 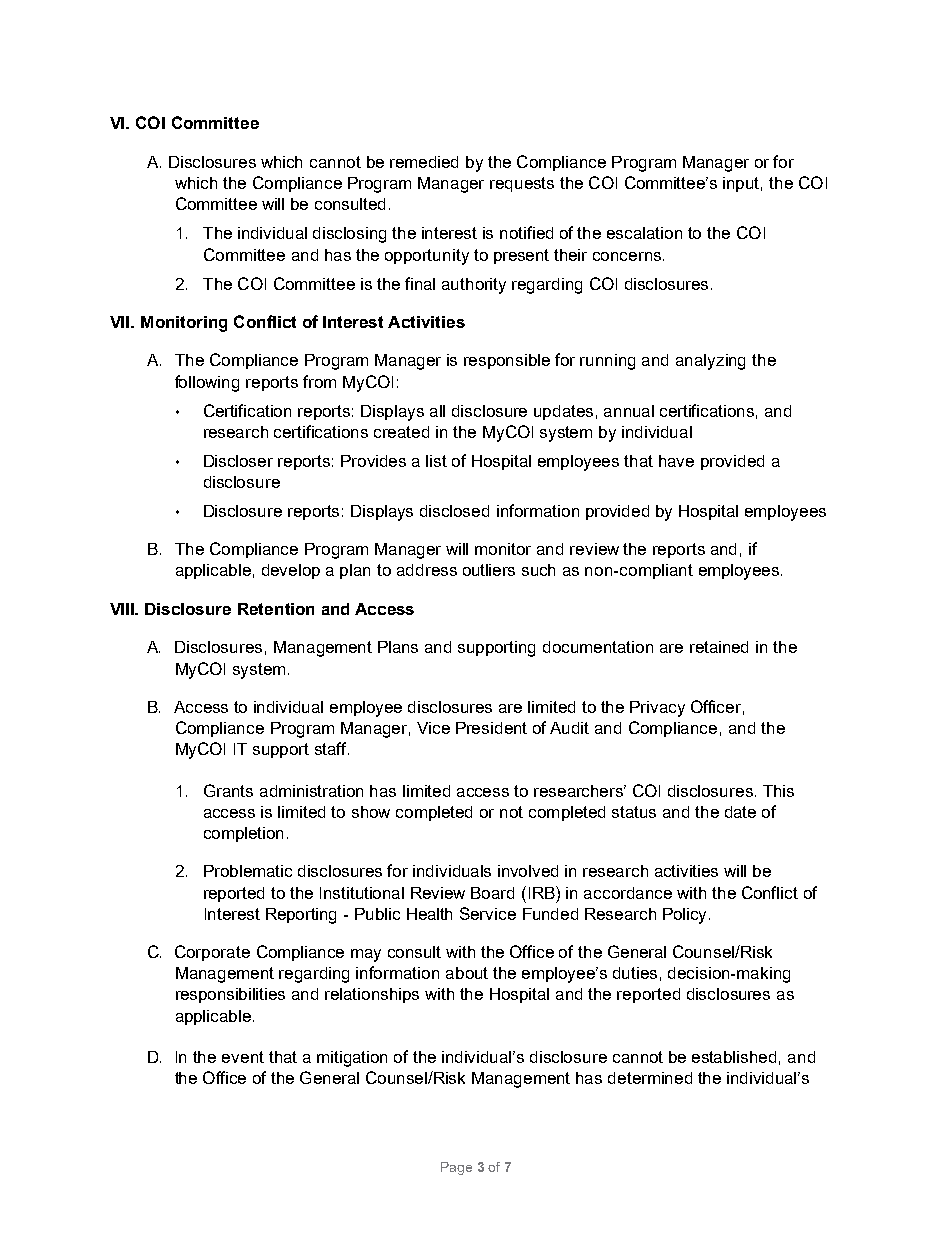 What do you see at coordinates (291, 571) in the screenshot?
I see `develop` at bounding box center [291, 571].
